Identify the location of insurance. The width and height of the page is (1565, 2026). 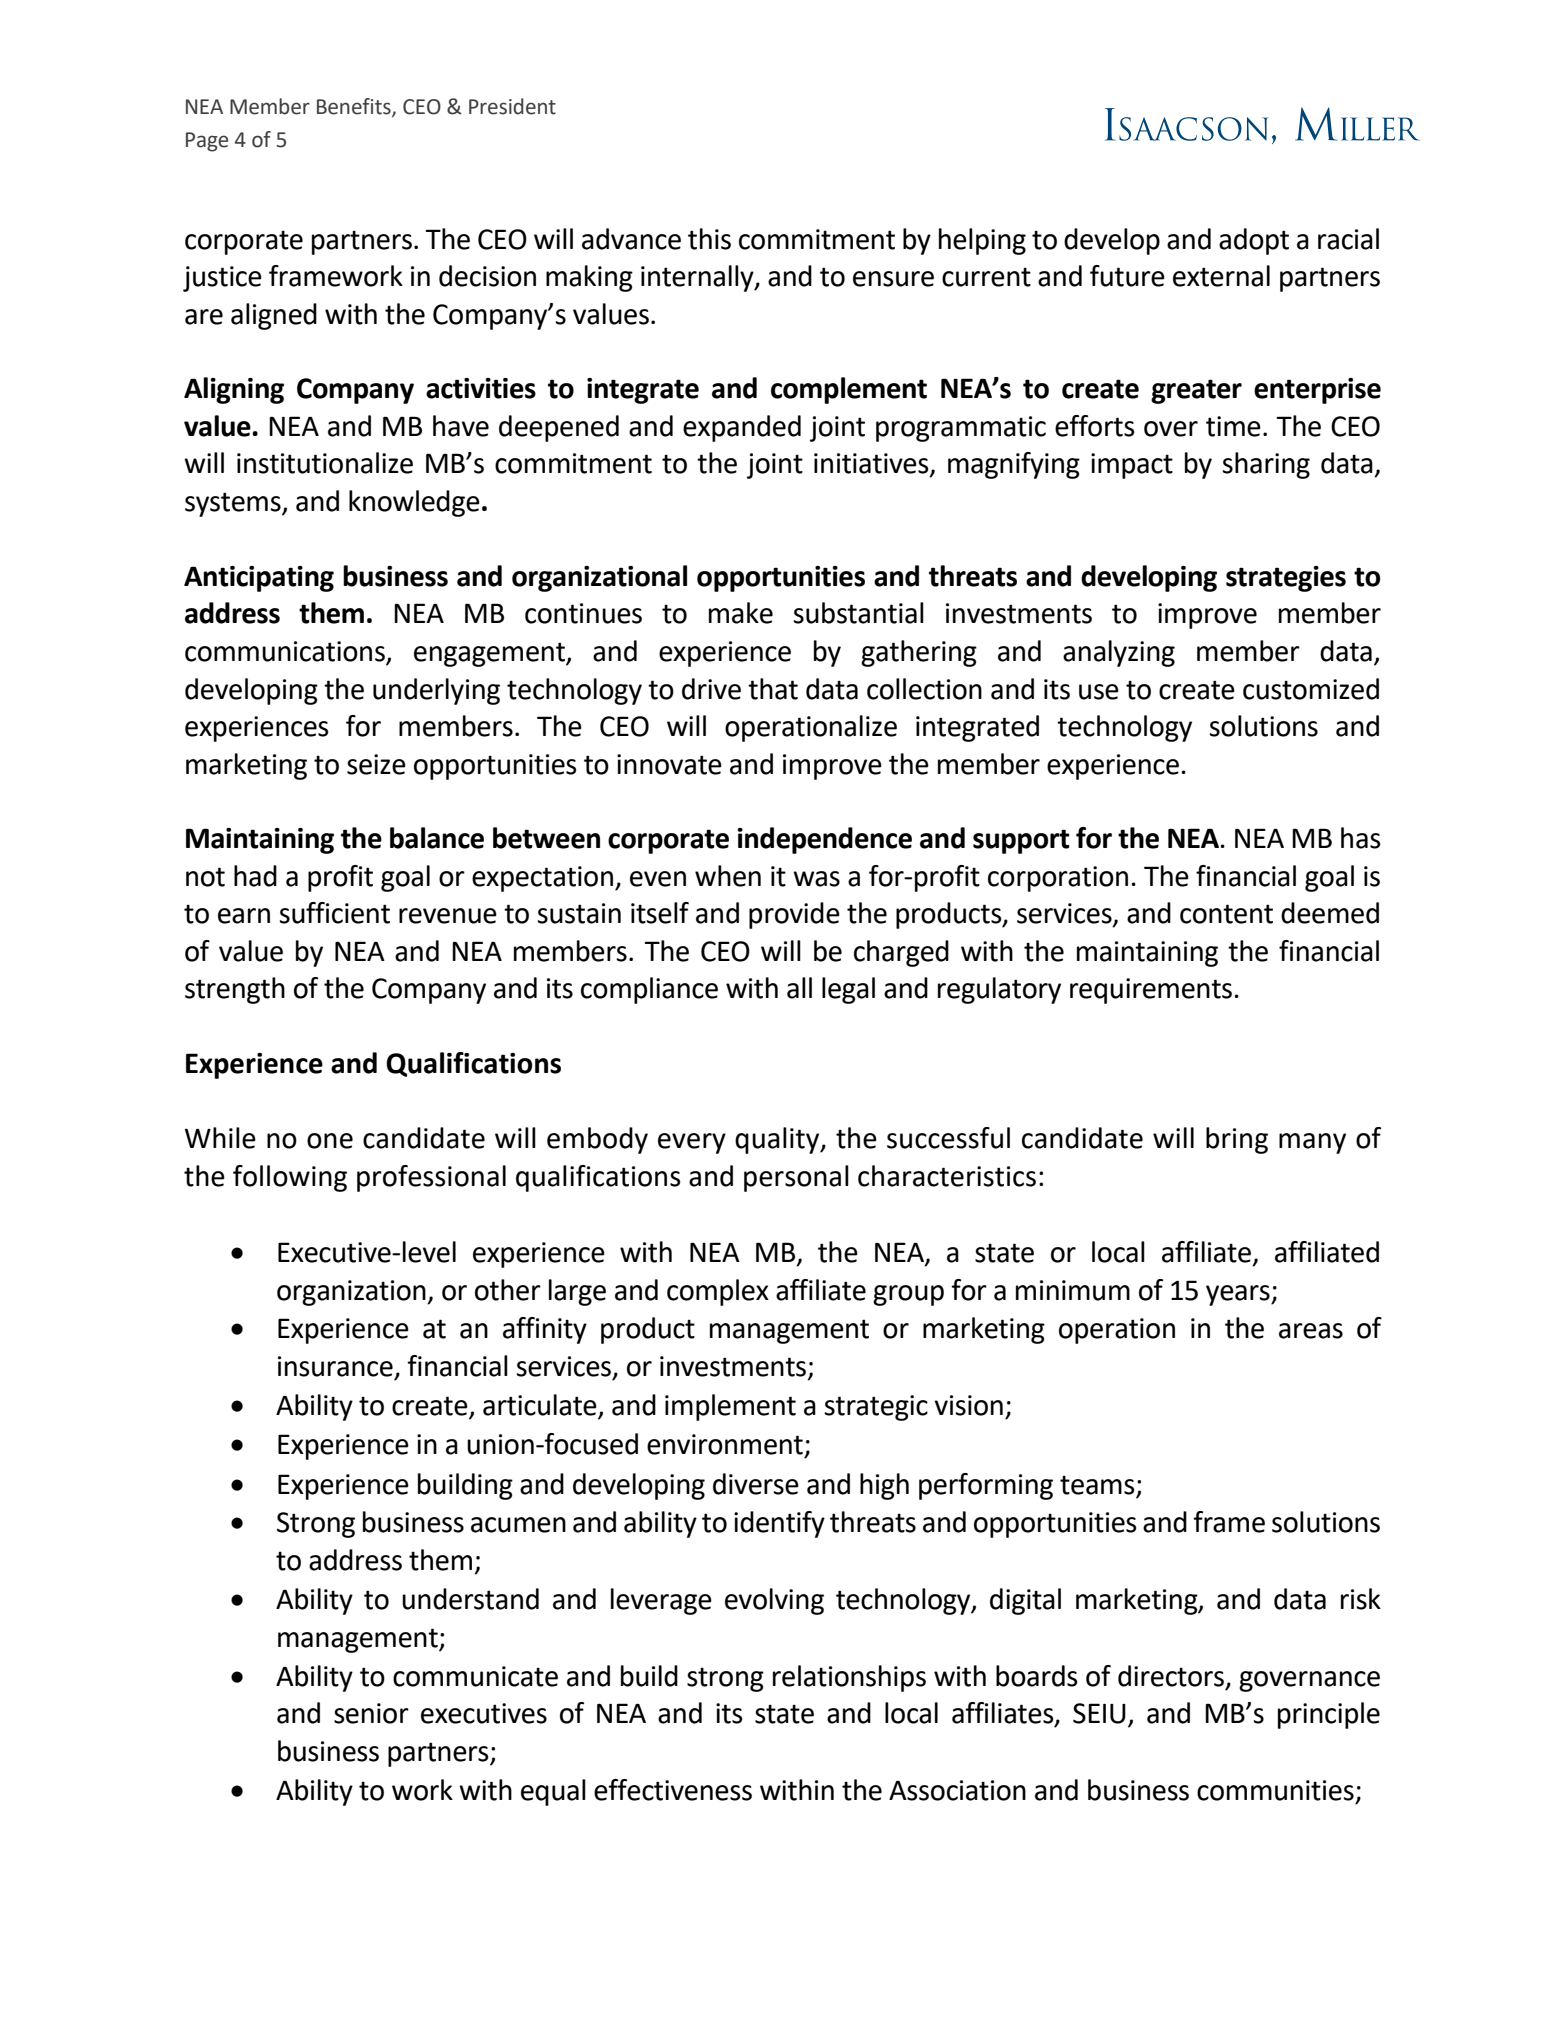
(335, 1366).
